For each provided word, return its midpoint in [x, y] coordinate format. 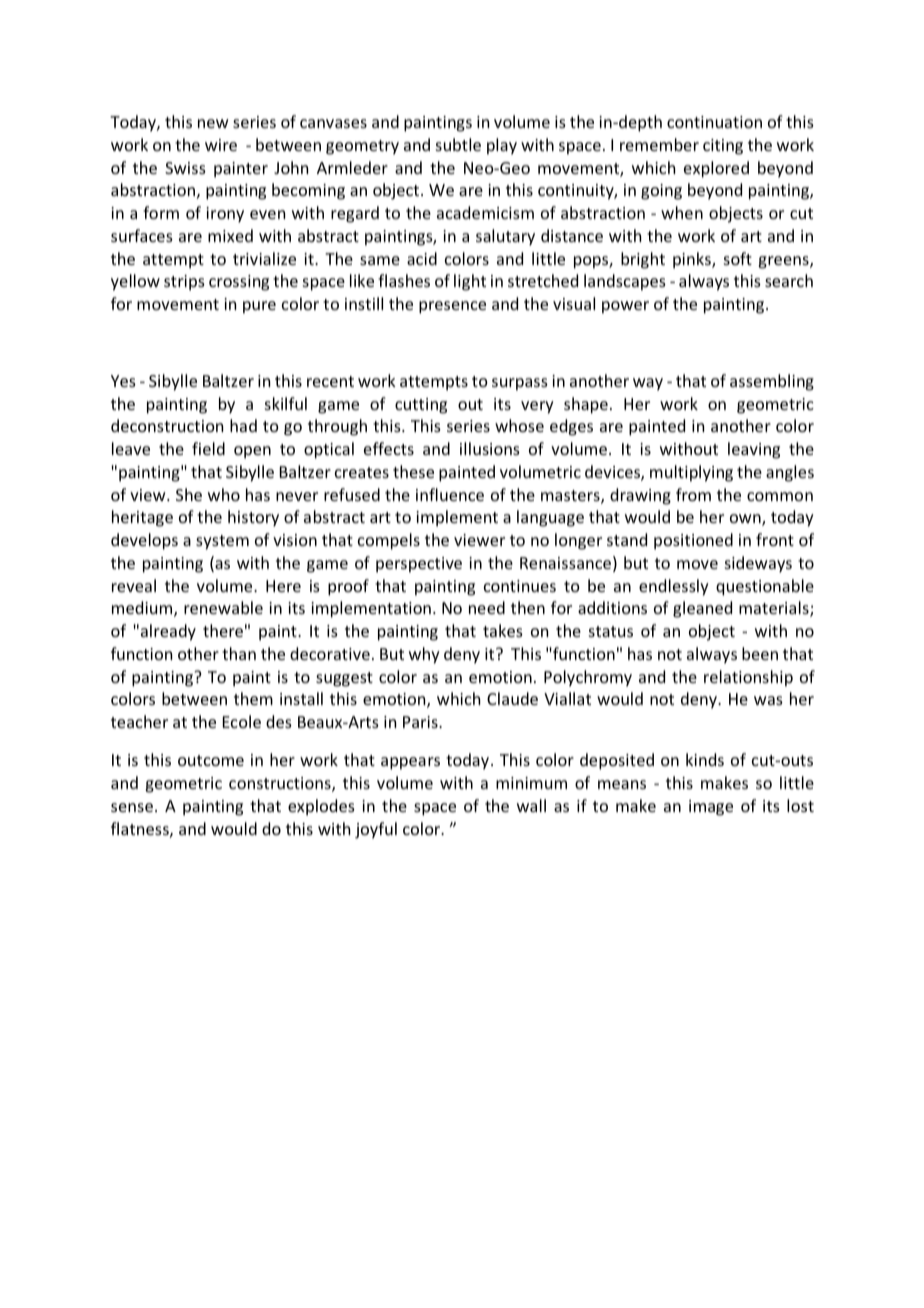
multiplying [691, 473]
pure [259, 307]
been [760, 653]
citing [723, 147]
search [789, 280]
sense [132, 807]
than [239, 653]
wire [221, 145]
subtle [458, 144]
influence [450, 494]
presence [452, 307]
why [424, 655]
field [208, 448]
